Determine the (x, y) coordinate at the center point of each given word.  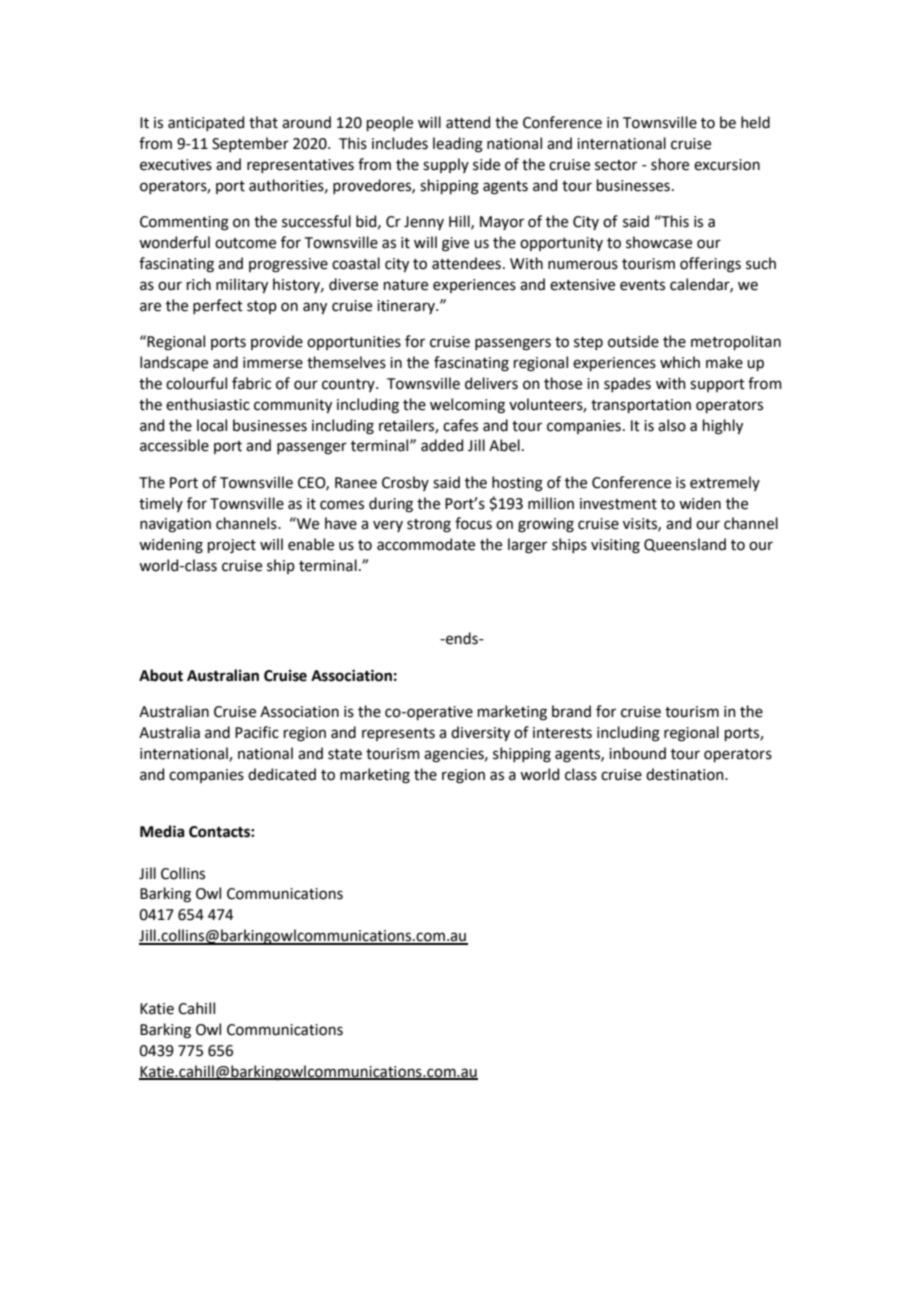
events (642, 285)
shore (670, 164)
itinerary (407, 307)
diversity (480, 733)
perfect (218, 306)
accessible (174, 445)
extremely (725, 483)
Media (162, 831)
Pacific (257, 732)
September (250, 144)
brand (571, 711)
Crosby (405, 483)
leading (458, 145)
